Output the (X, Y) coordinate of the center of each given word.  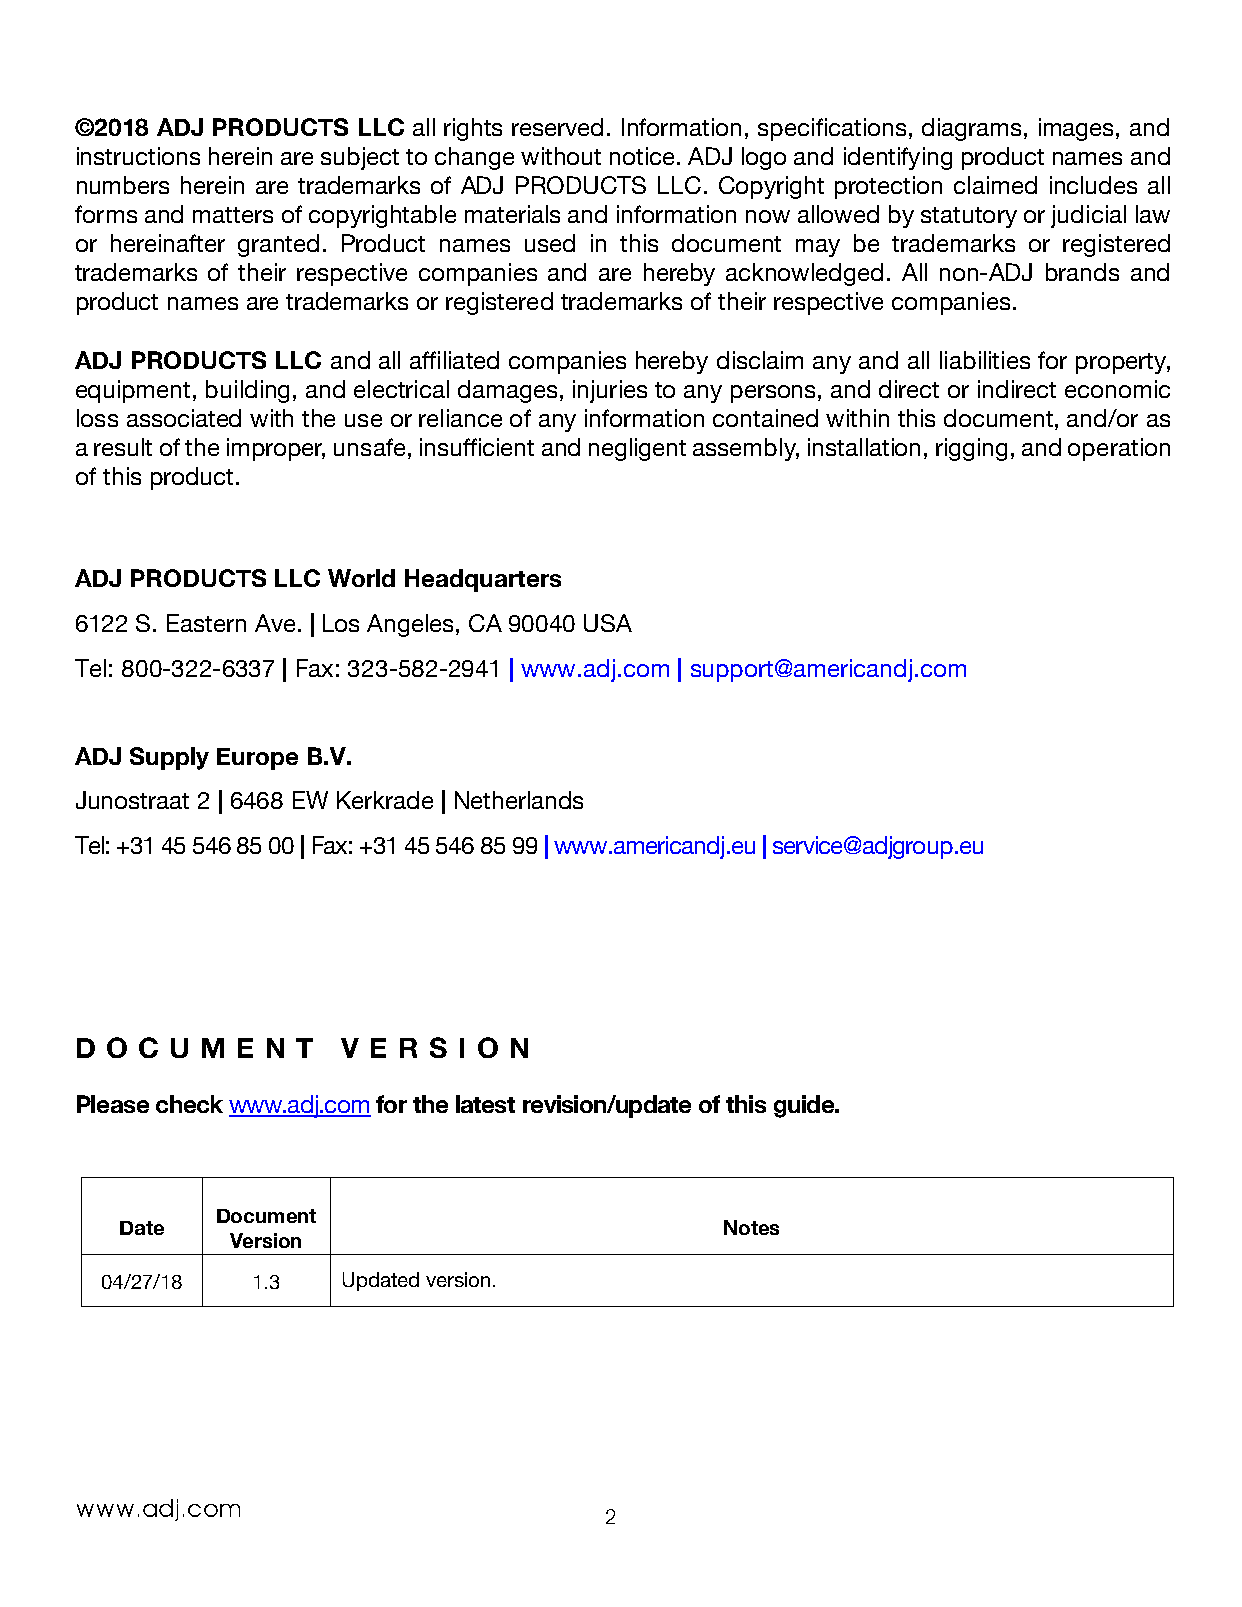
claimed (995, 185)
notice (642, 156)
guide (805, 1106)
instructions (138, 156)
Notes (751, 1227)
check (189, 1104)
